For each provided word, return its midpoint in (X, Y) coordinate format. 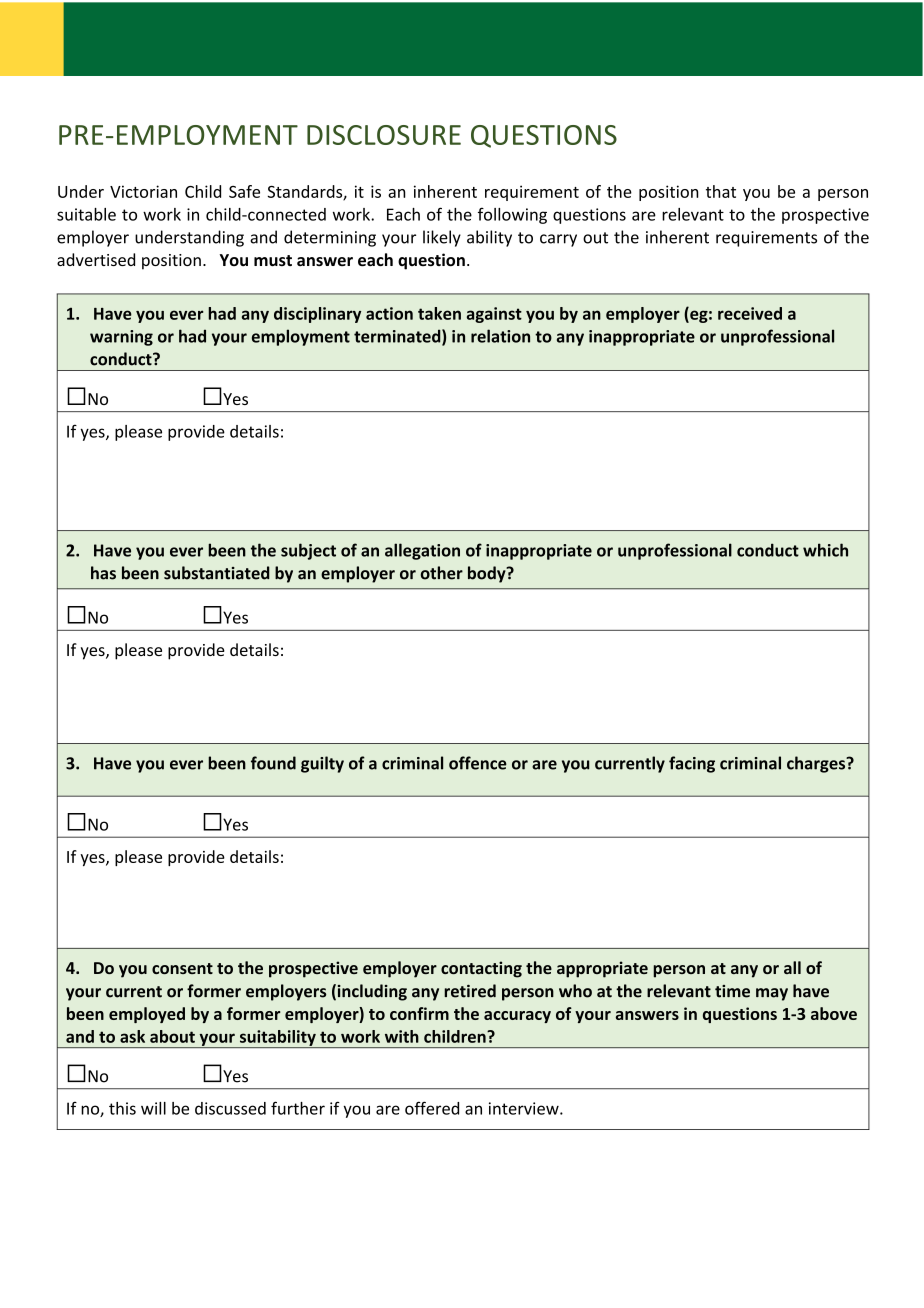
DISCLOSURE (384, 135)
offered (432, 1108)
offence (478, 763)
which (825, 550)
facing (692, 764)
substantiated (217, 573)
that (721, 191)
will (153, 1108)
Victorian (143, 191)
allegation (422, 551)
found (273, 763)
